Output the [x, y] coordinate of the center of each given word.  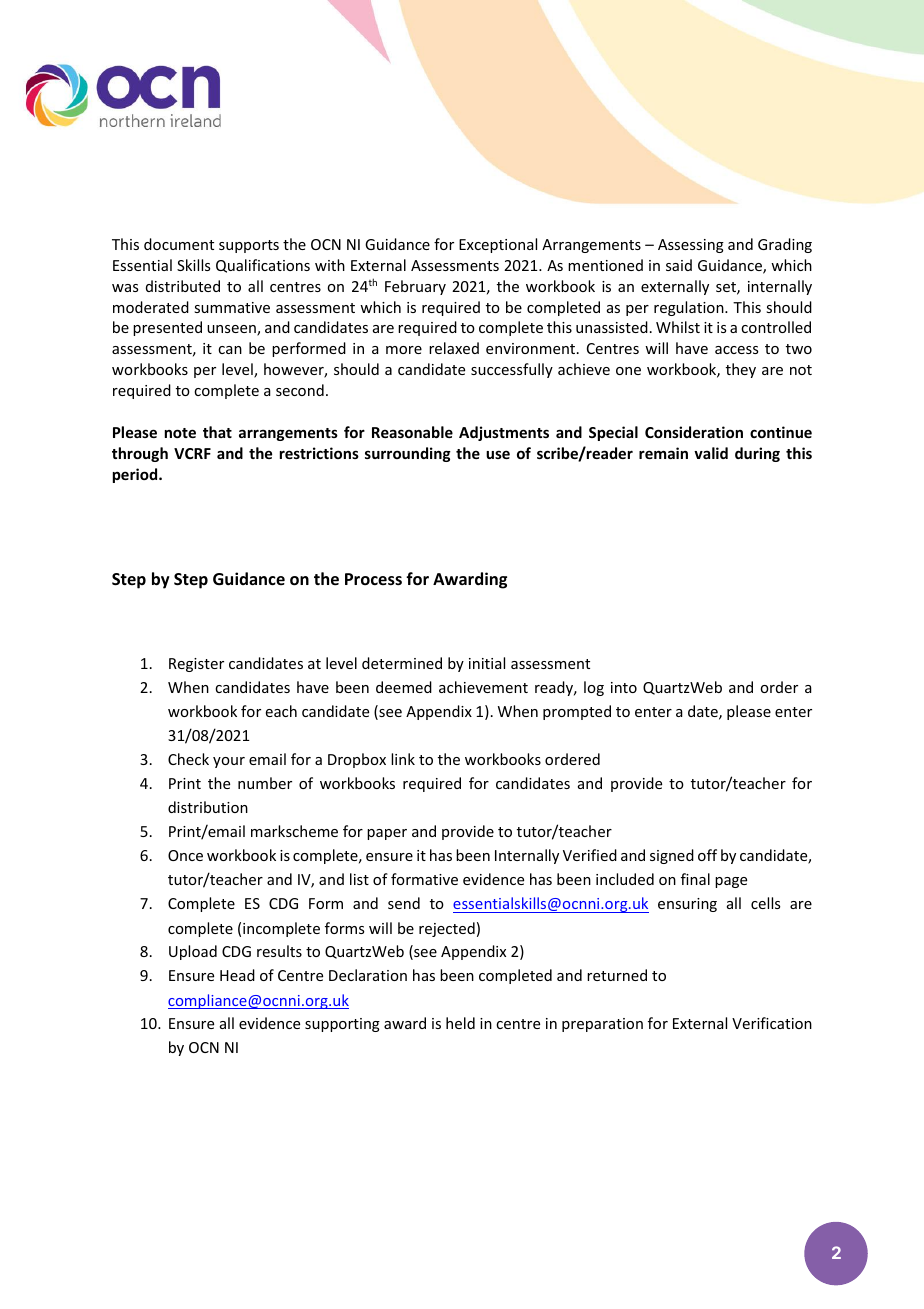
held [460, 1023]
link [403, 759]
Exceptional [498, 245]
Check [188, 759]
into [624, 687]
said [679, 265]
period [136, 475]
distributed [183, 286]
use [498, 454]
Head [237, 975]
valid [711, 453]
